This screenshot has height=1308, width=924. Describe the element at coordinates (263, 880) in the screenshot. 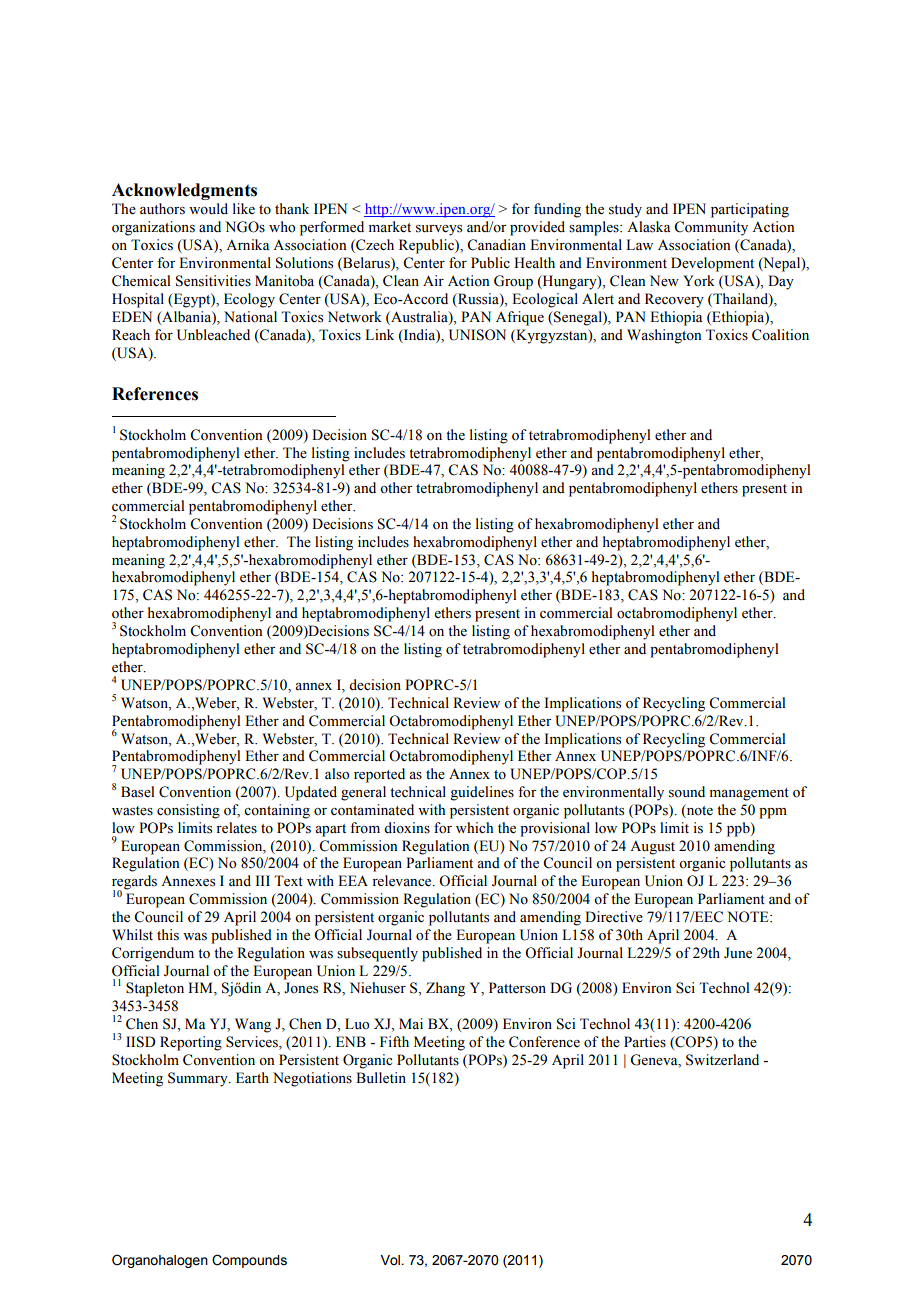

I see `III` at that location.
